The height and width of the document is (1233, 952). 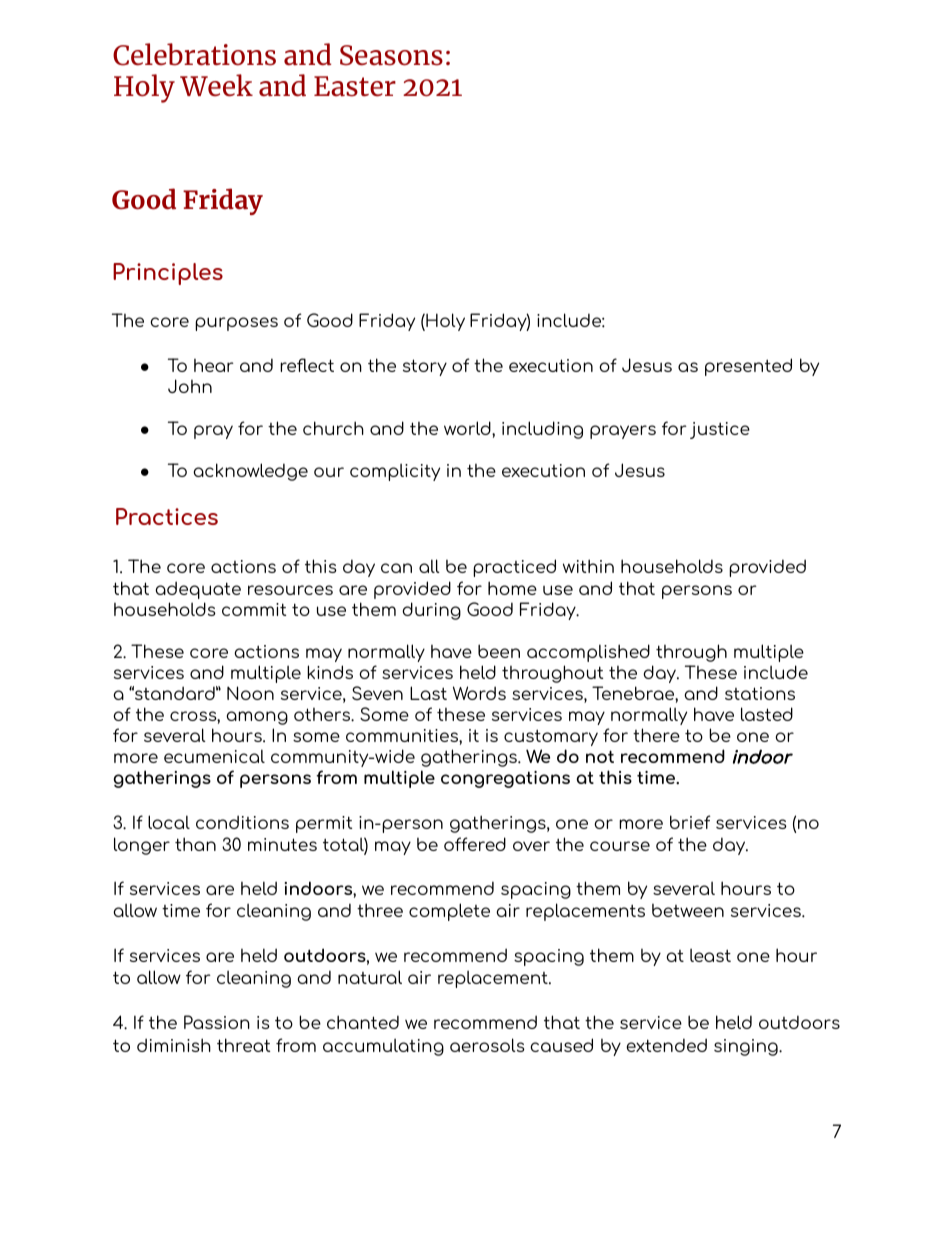 I want to click on Passion, so click(x=217, y=1022).
